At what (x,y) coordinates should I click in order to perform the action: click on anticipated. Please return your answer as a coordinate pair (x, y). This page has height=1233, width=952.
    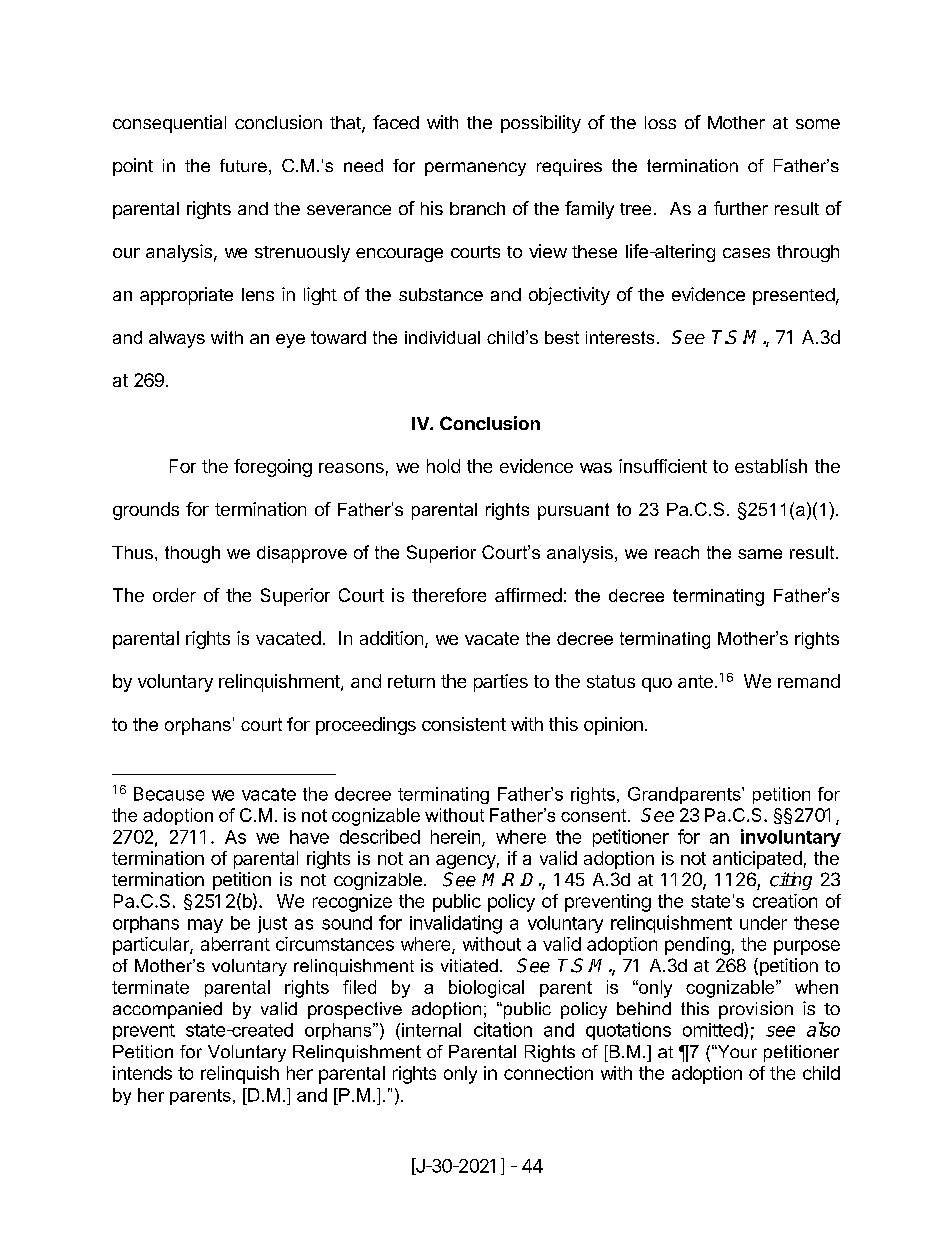
    Looking at the image, I should click on (757, 860).
